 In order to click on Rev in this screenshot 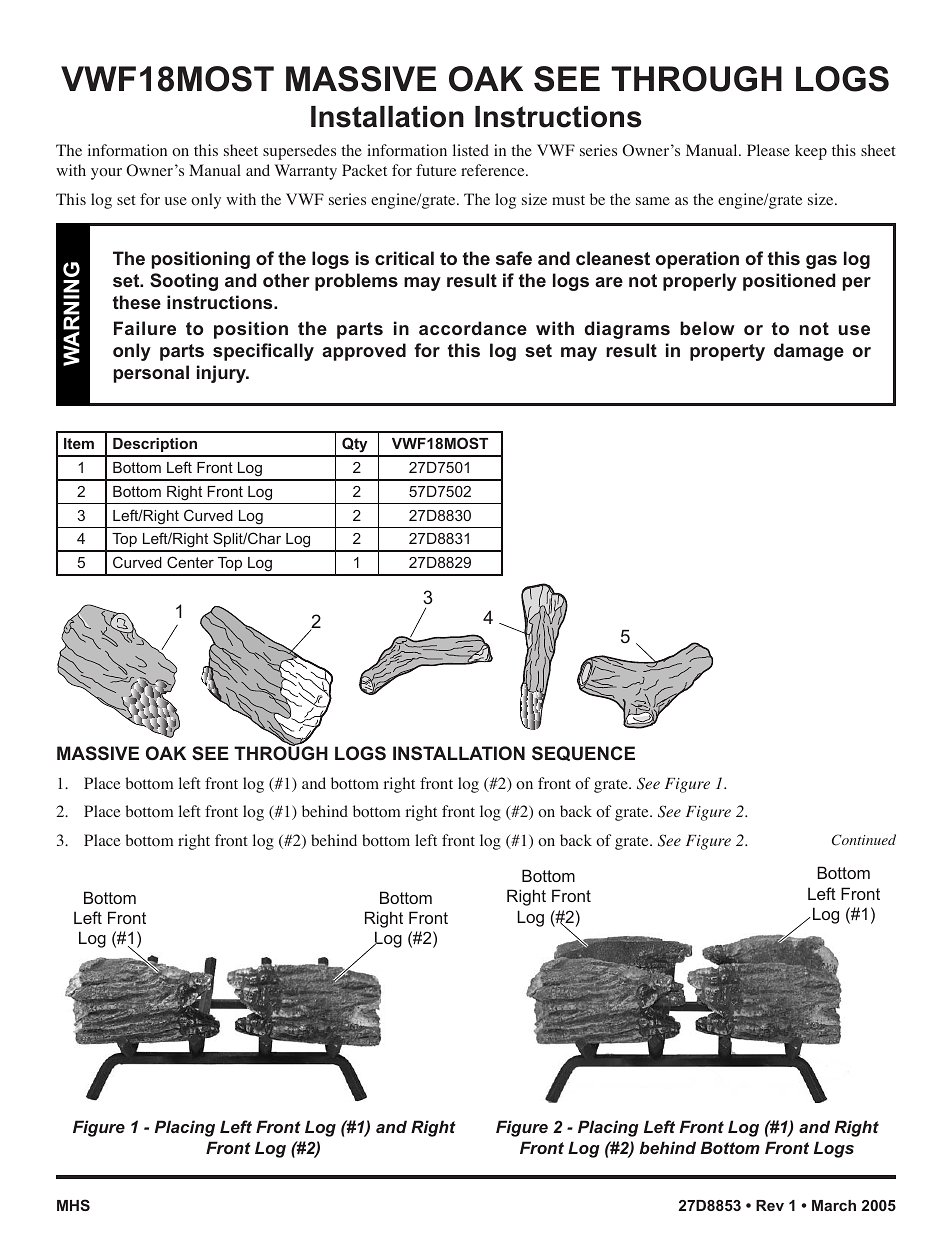, I will do `click(770, 1205)`.
